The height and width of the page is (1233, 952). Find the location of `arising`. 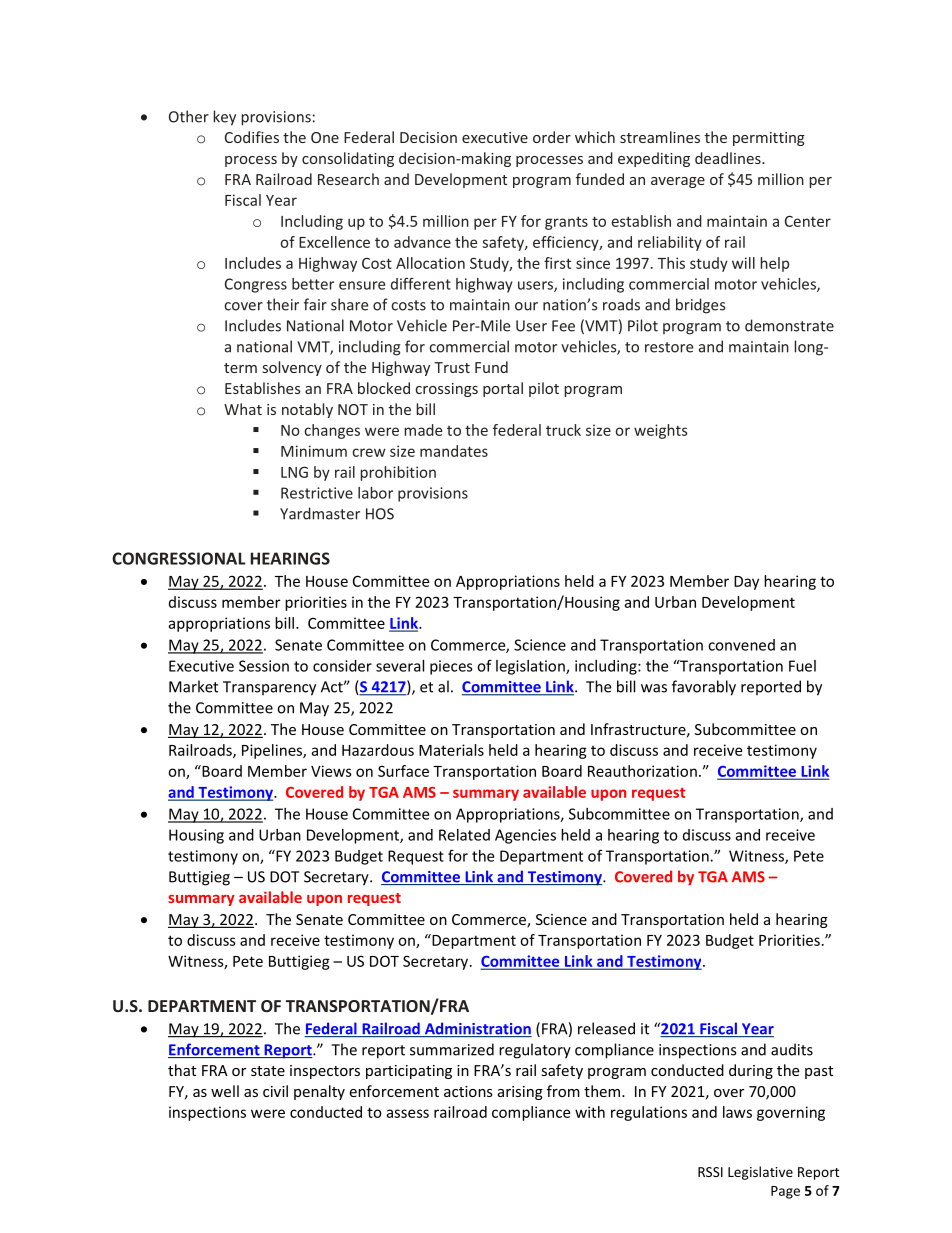

arising is located at coordinates (520, 1093).
